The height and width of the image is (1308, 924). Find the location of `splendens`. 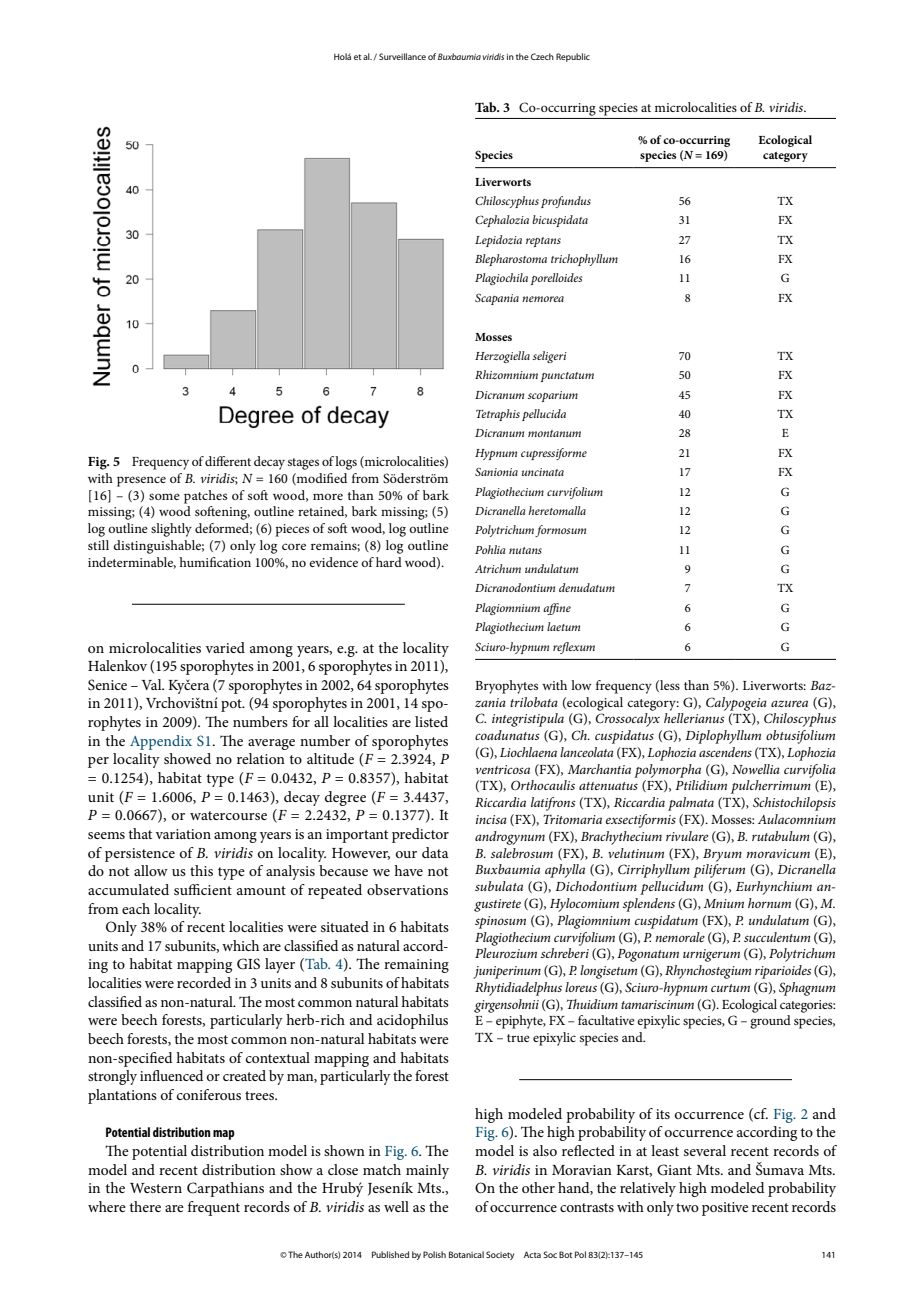

splendens is located at coordinates (649, 905).
